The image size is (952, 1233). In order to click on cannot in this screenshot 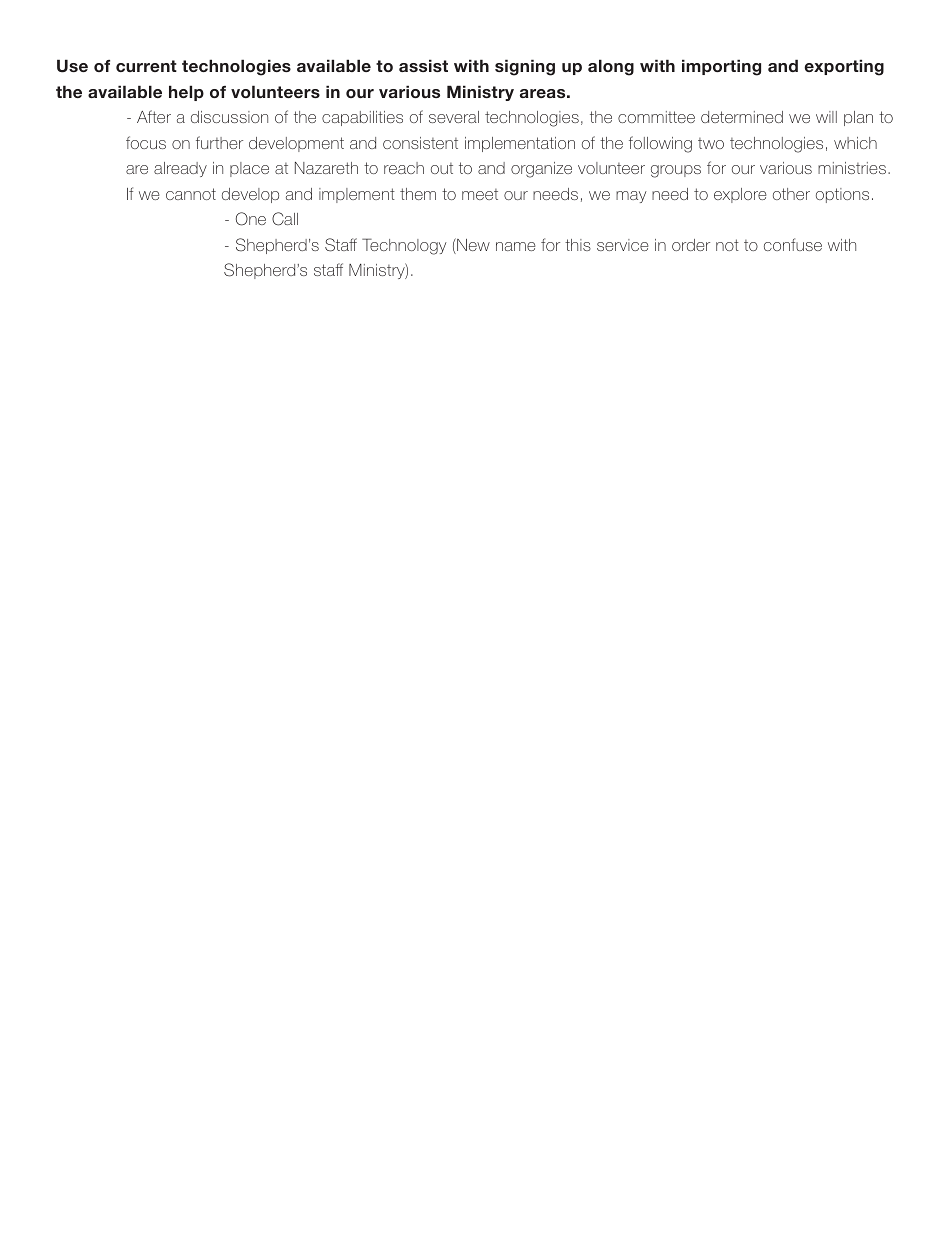, I will do `click(191, 194)`.
